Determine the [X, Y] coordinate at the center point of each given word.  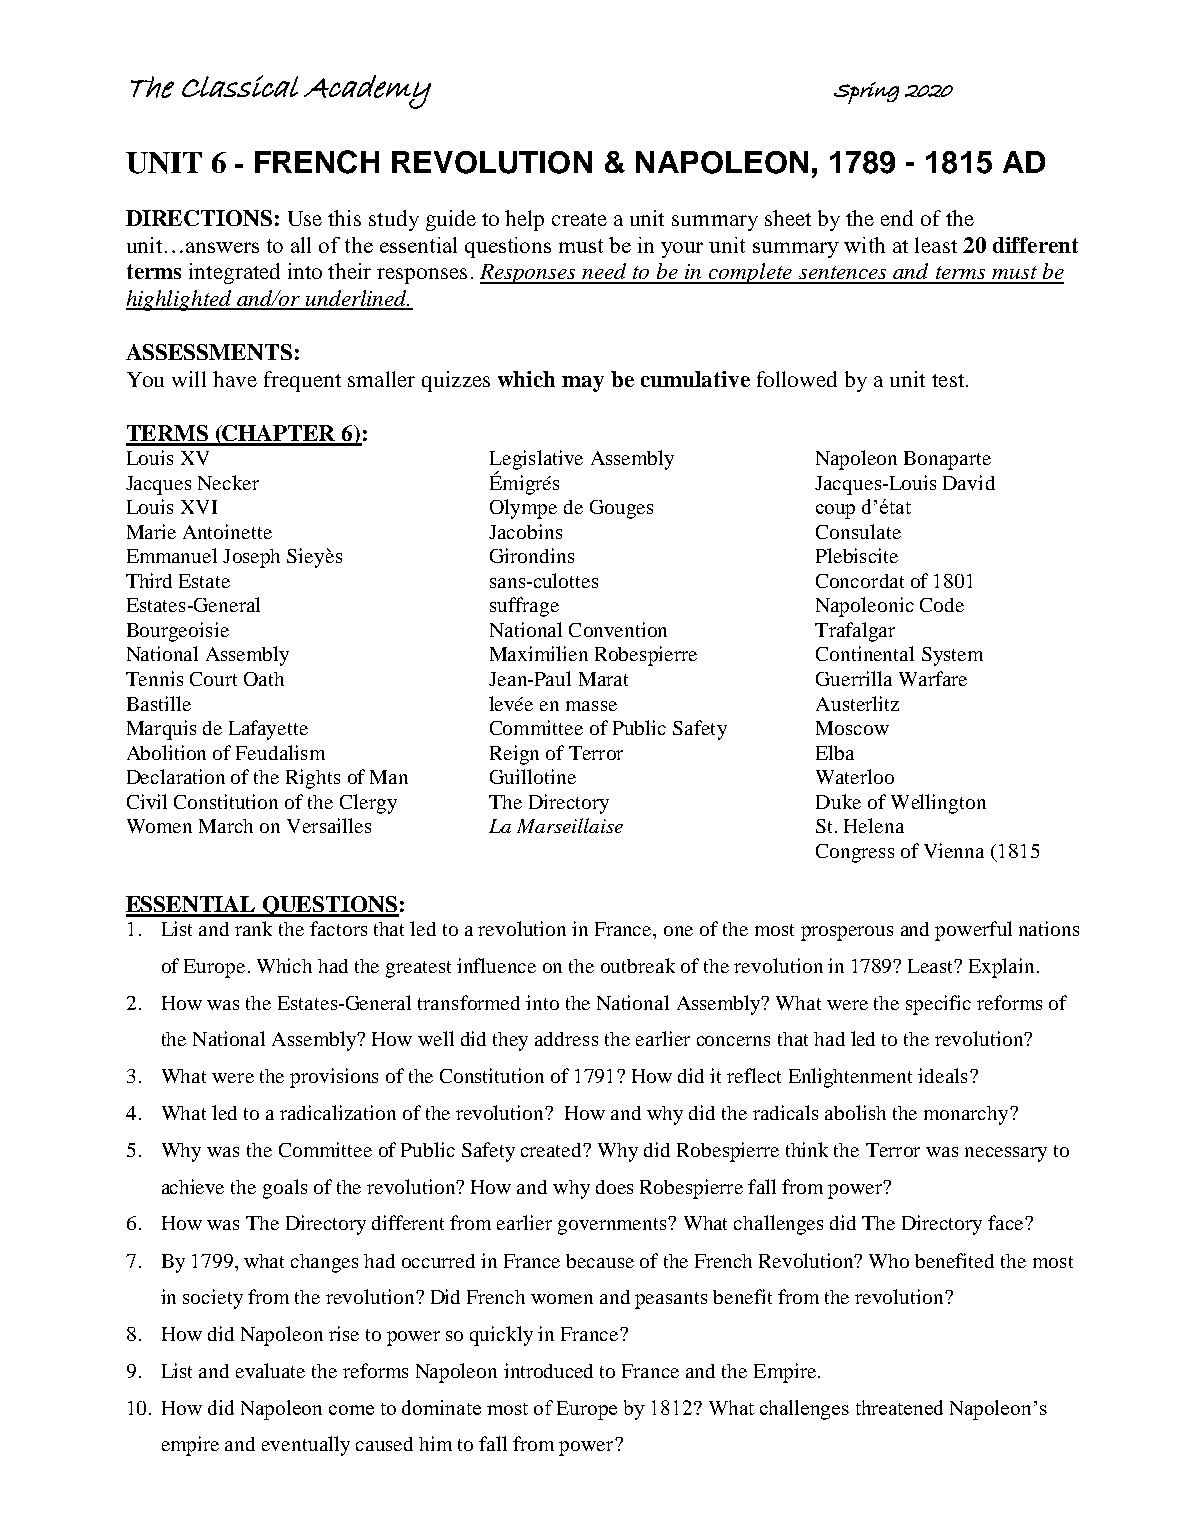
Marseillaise [570, 825]
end [897, 218]
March [226, 826]
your [682, 250]
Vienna [954, 850]
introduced [548, 1370]
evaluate [270, 1370]
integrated [234, 273]
